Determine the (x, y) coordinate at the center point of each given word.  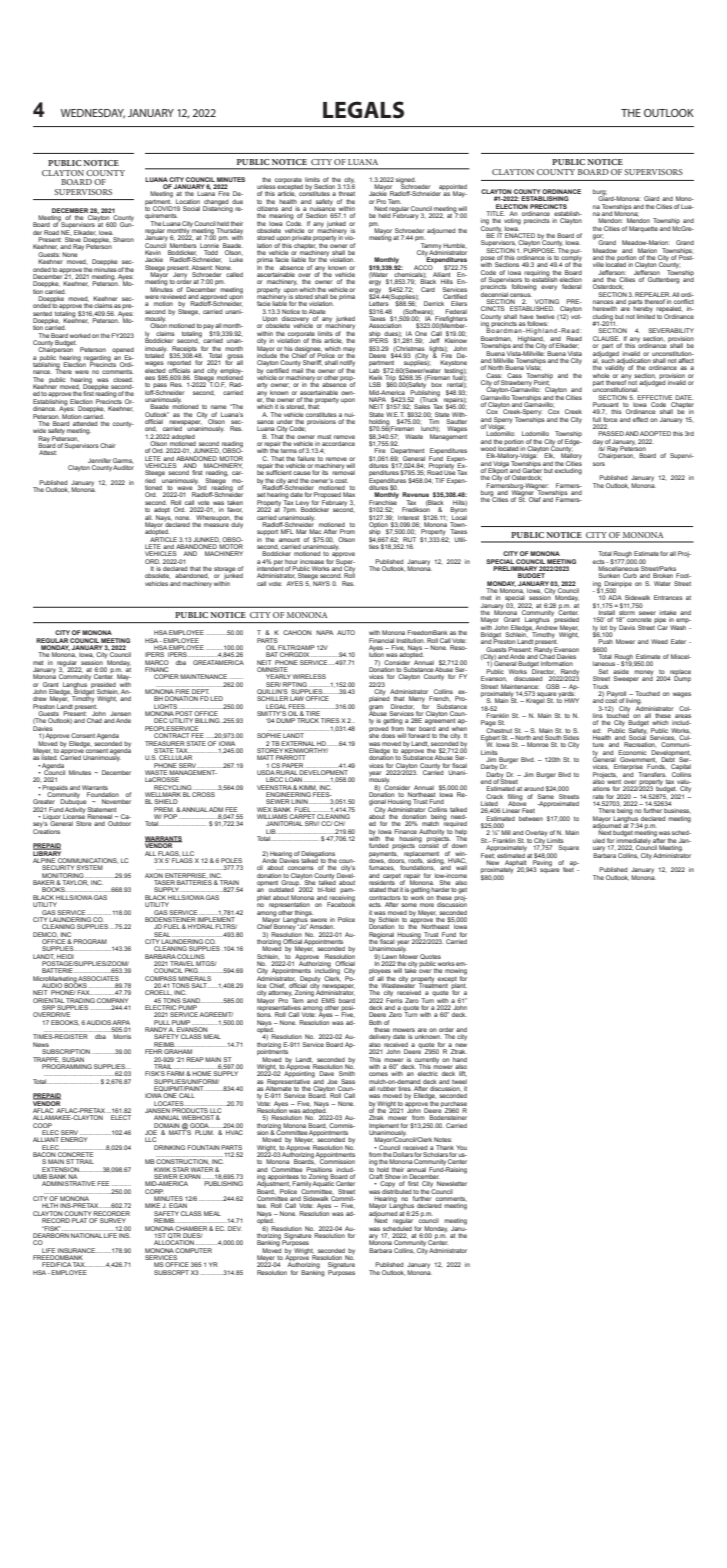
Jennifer (99, 460)
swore (318, 920)
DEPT (199, 693)
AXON (154, 875)
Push (606, 641)
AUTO (346, 632)
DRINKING (169, 1147)
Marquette (643, 229)
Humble (455, 246)
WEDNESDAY (93, 114)
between (531, 818)
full (597, 419)
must (324, 437)
